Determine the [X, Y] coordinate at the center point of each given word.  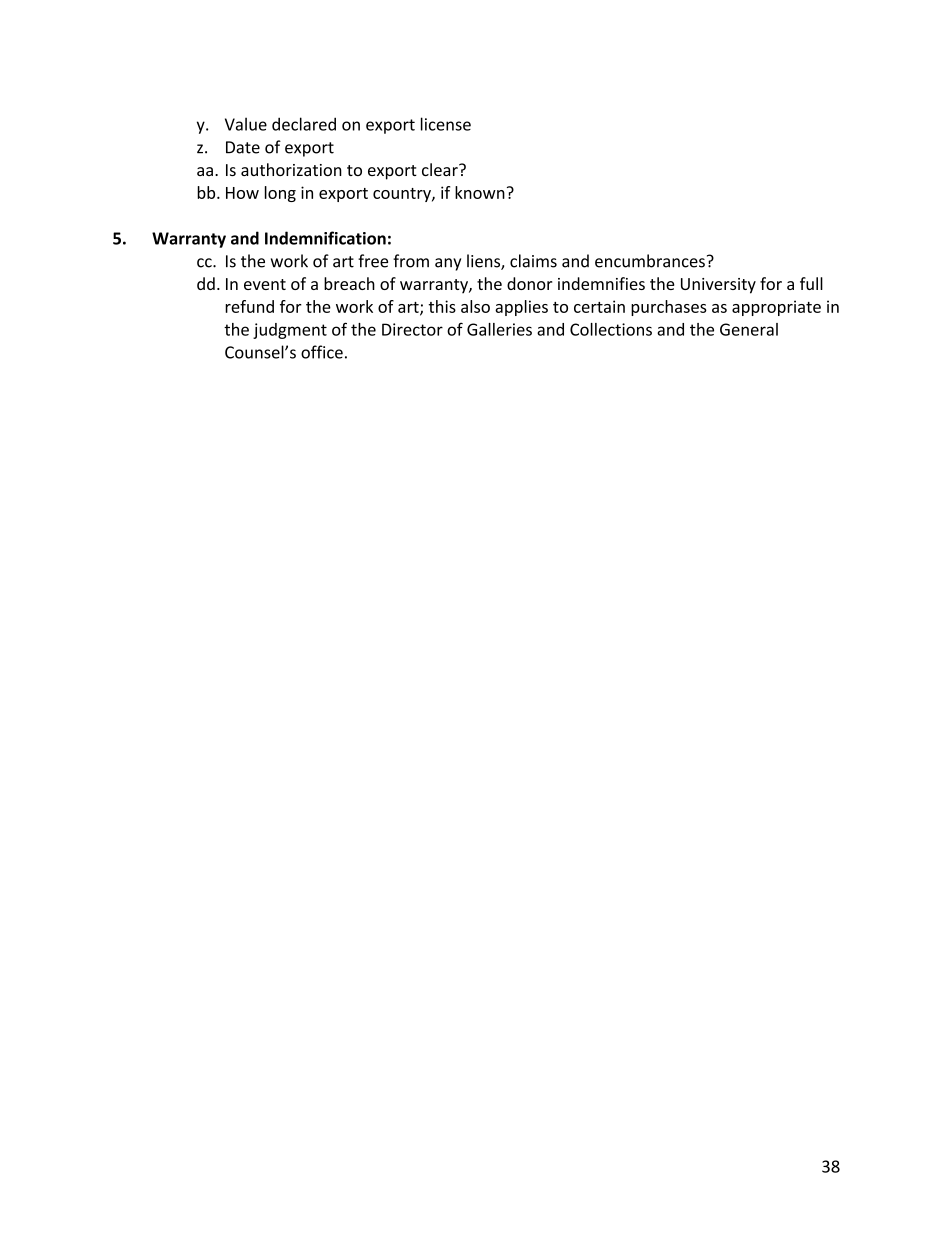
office [322, 352]
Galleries [499, 329]
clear [441, 169]
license [446, 124]
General [749, 329]
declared [304, 124]
